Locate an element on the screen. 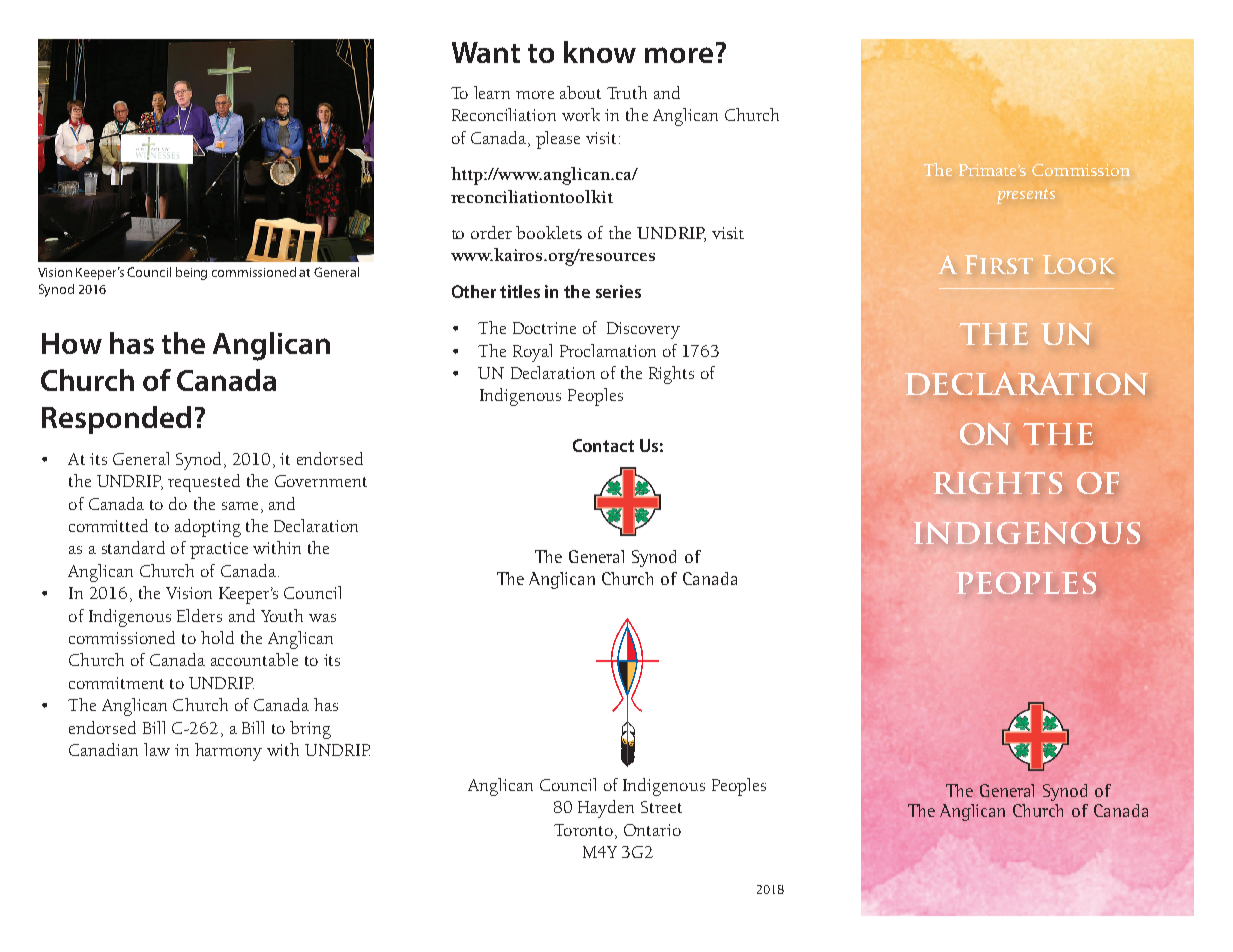 Image resolution: width=1233 pixels, height=952 pixels. Hayden is located at coordinates (606, 809).
